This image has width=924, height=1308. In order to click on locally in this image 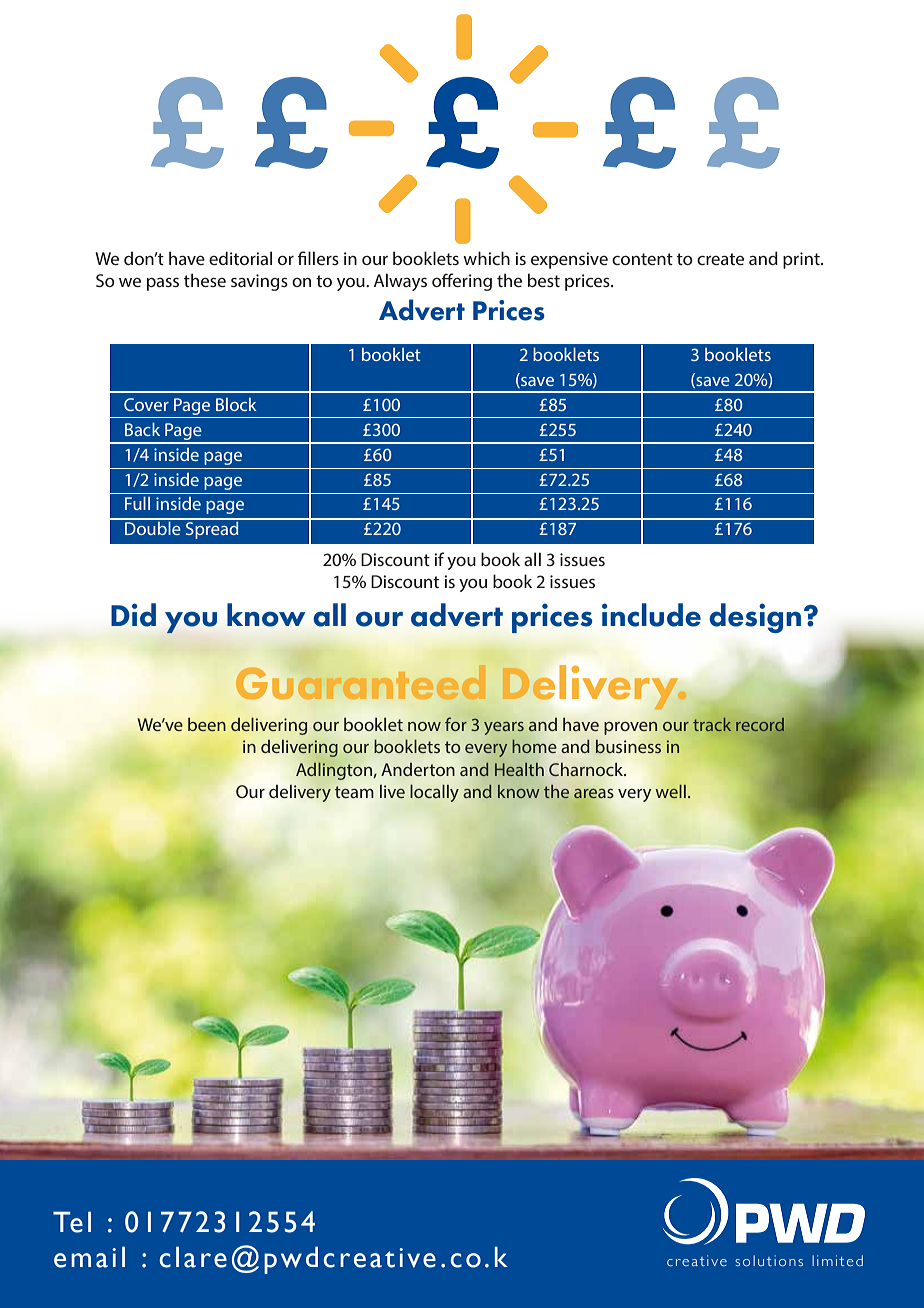, I will do `click(434, 793)`.
